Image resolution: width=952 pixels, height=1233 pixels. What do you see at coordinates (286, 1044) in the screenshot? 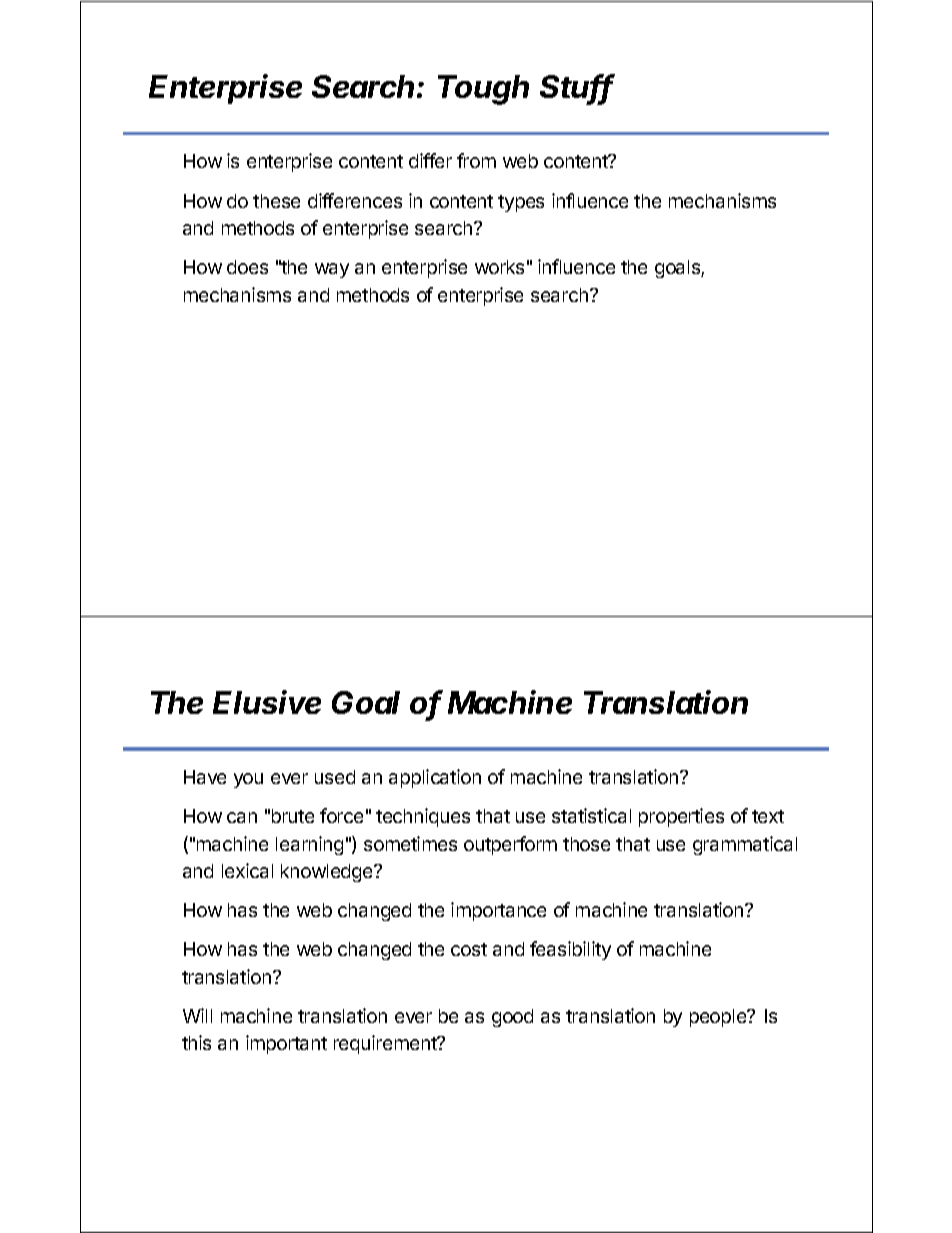
I see `important` at bounding box center [286, 1044].
